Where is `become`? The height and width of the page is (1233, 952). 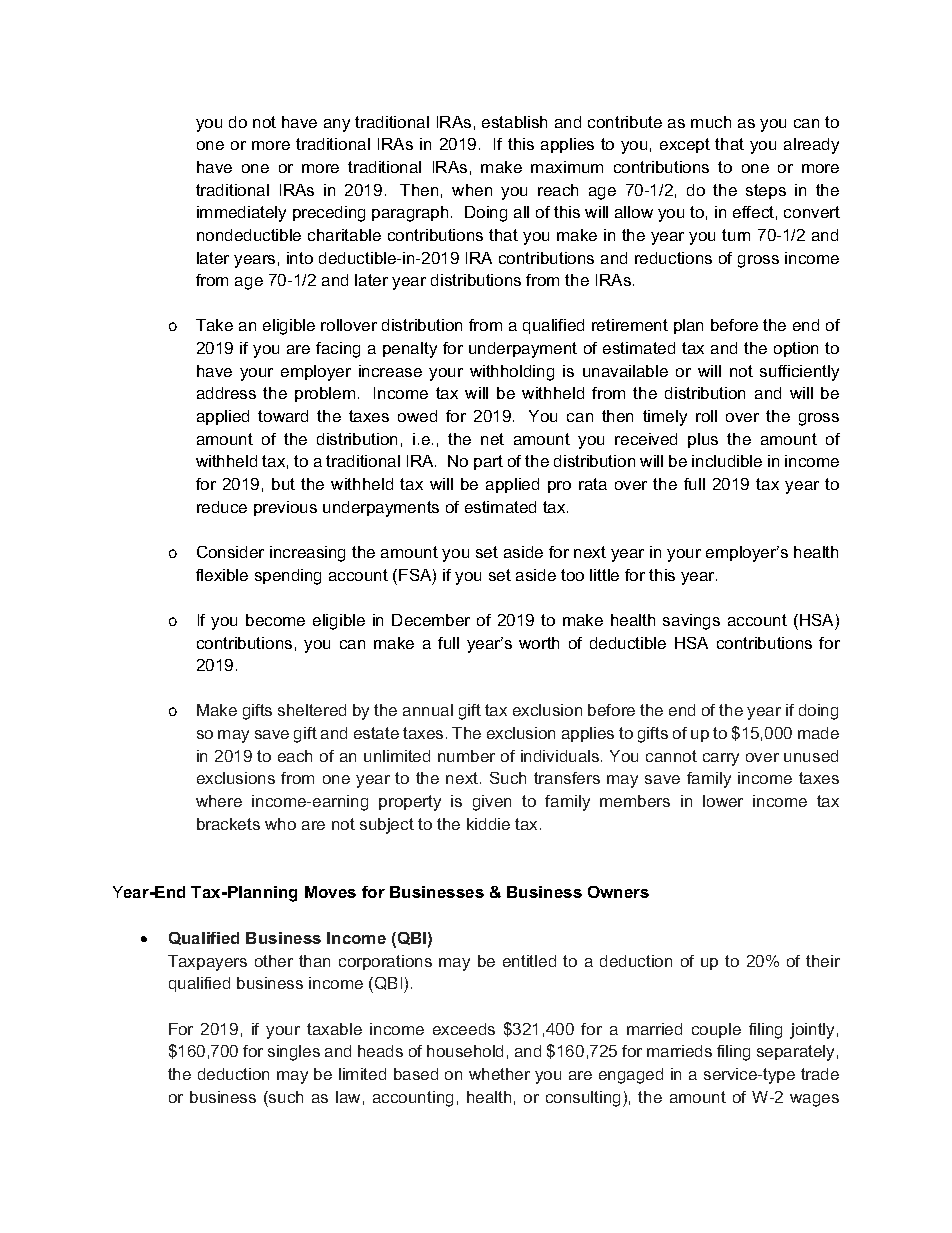
become is located at coordinates (275, 620).
